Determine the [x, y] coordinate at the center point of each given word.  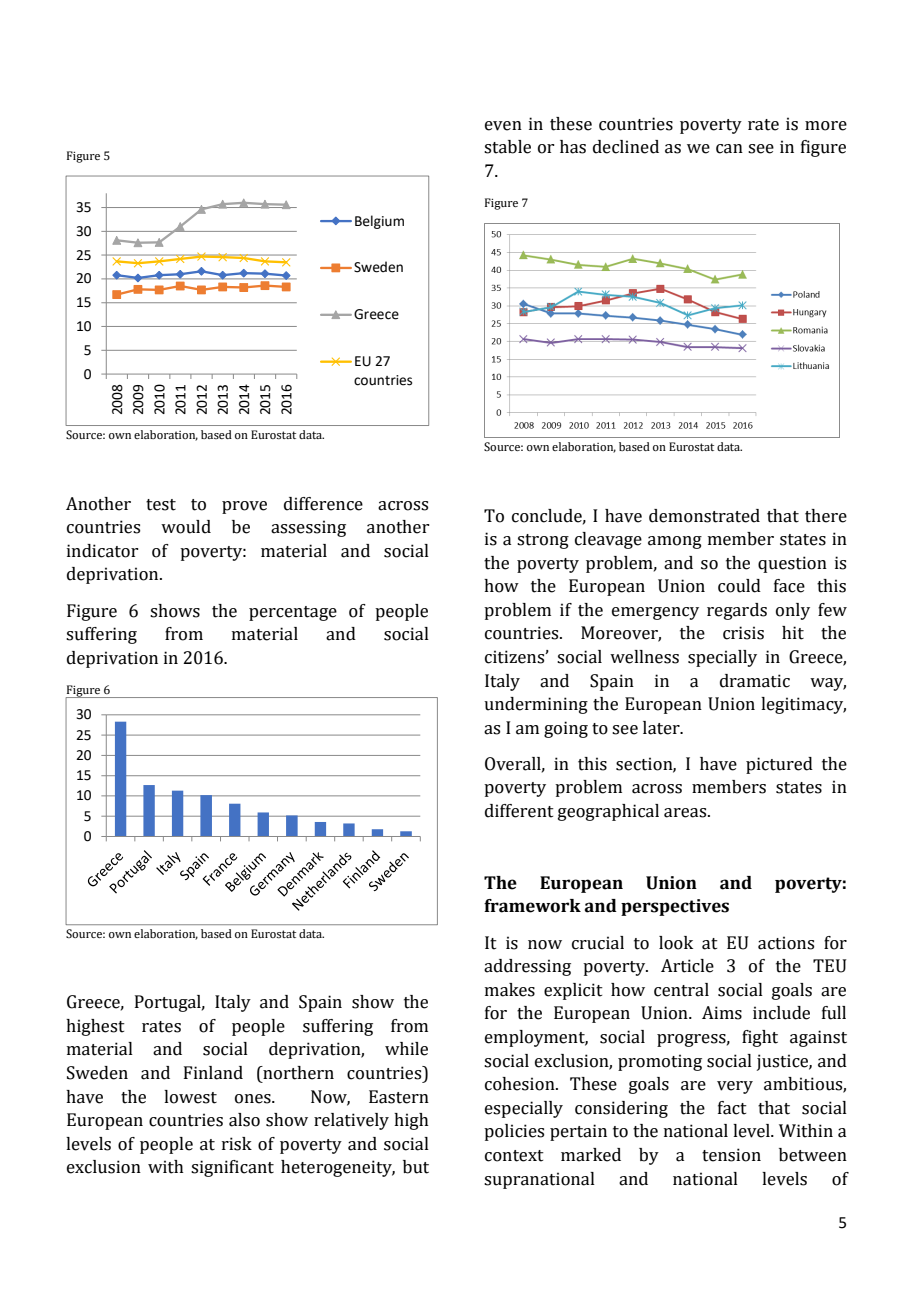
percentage [293, 613]
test [161, 505]
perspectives [675, 907]
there [826, 516]
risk [237, 1144]
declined [626, 147]
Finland [213, 1073]
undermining [536, 705]
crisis [743, 633]
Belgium [379, 222]
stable [507, 147]
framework [532, 906]
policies [514, 1132]
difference [323, 504]
